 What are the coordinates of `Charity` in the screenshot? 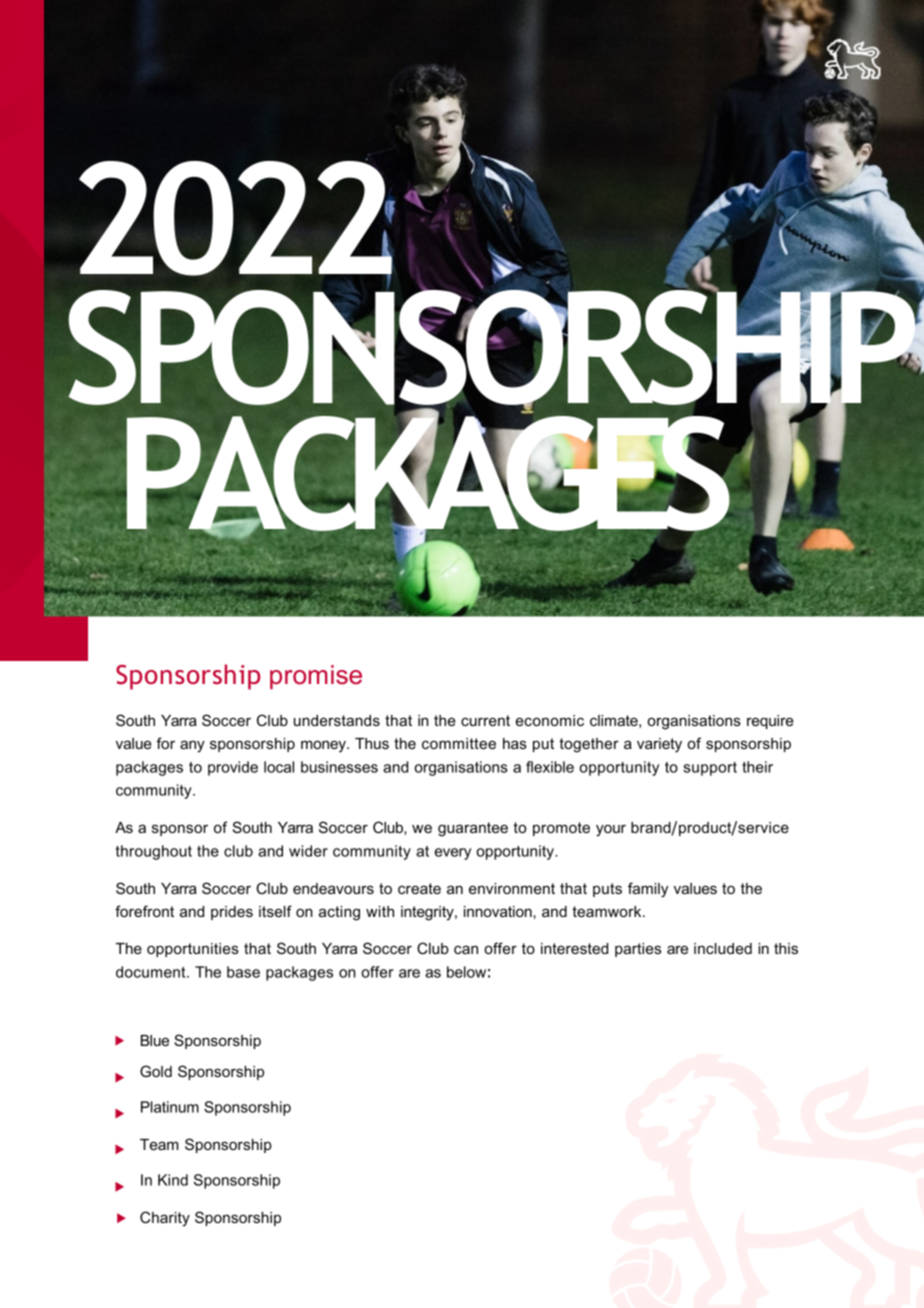 It's located at (165, 1219).
